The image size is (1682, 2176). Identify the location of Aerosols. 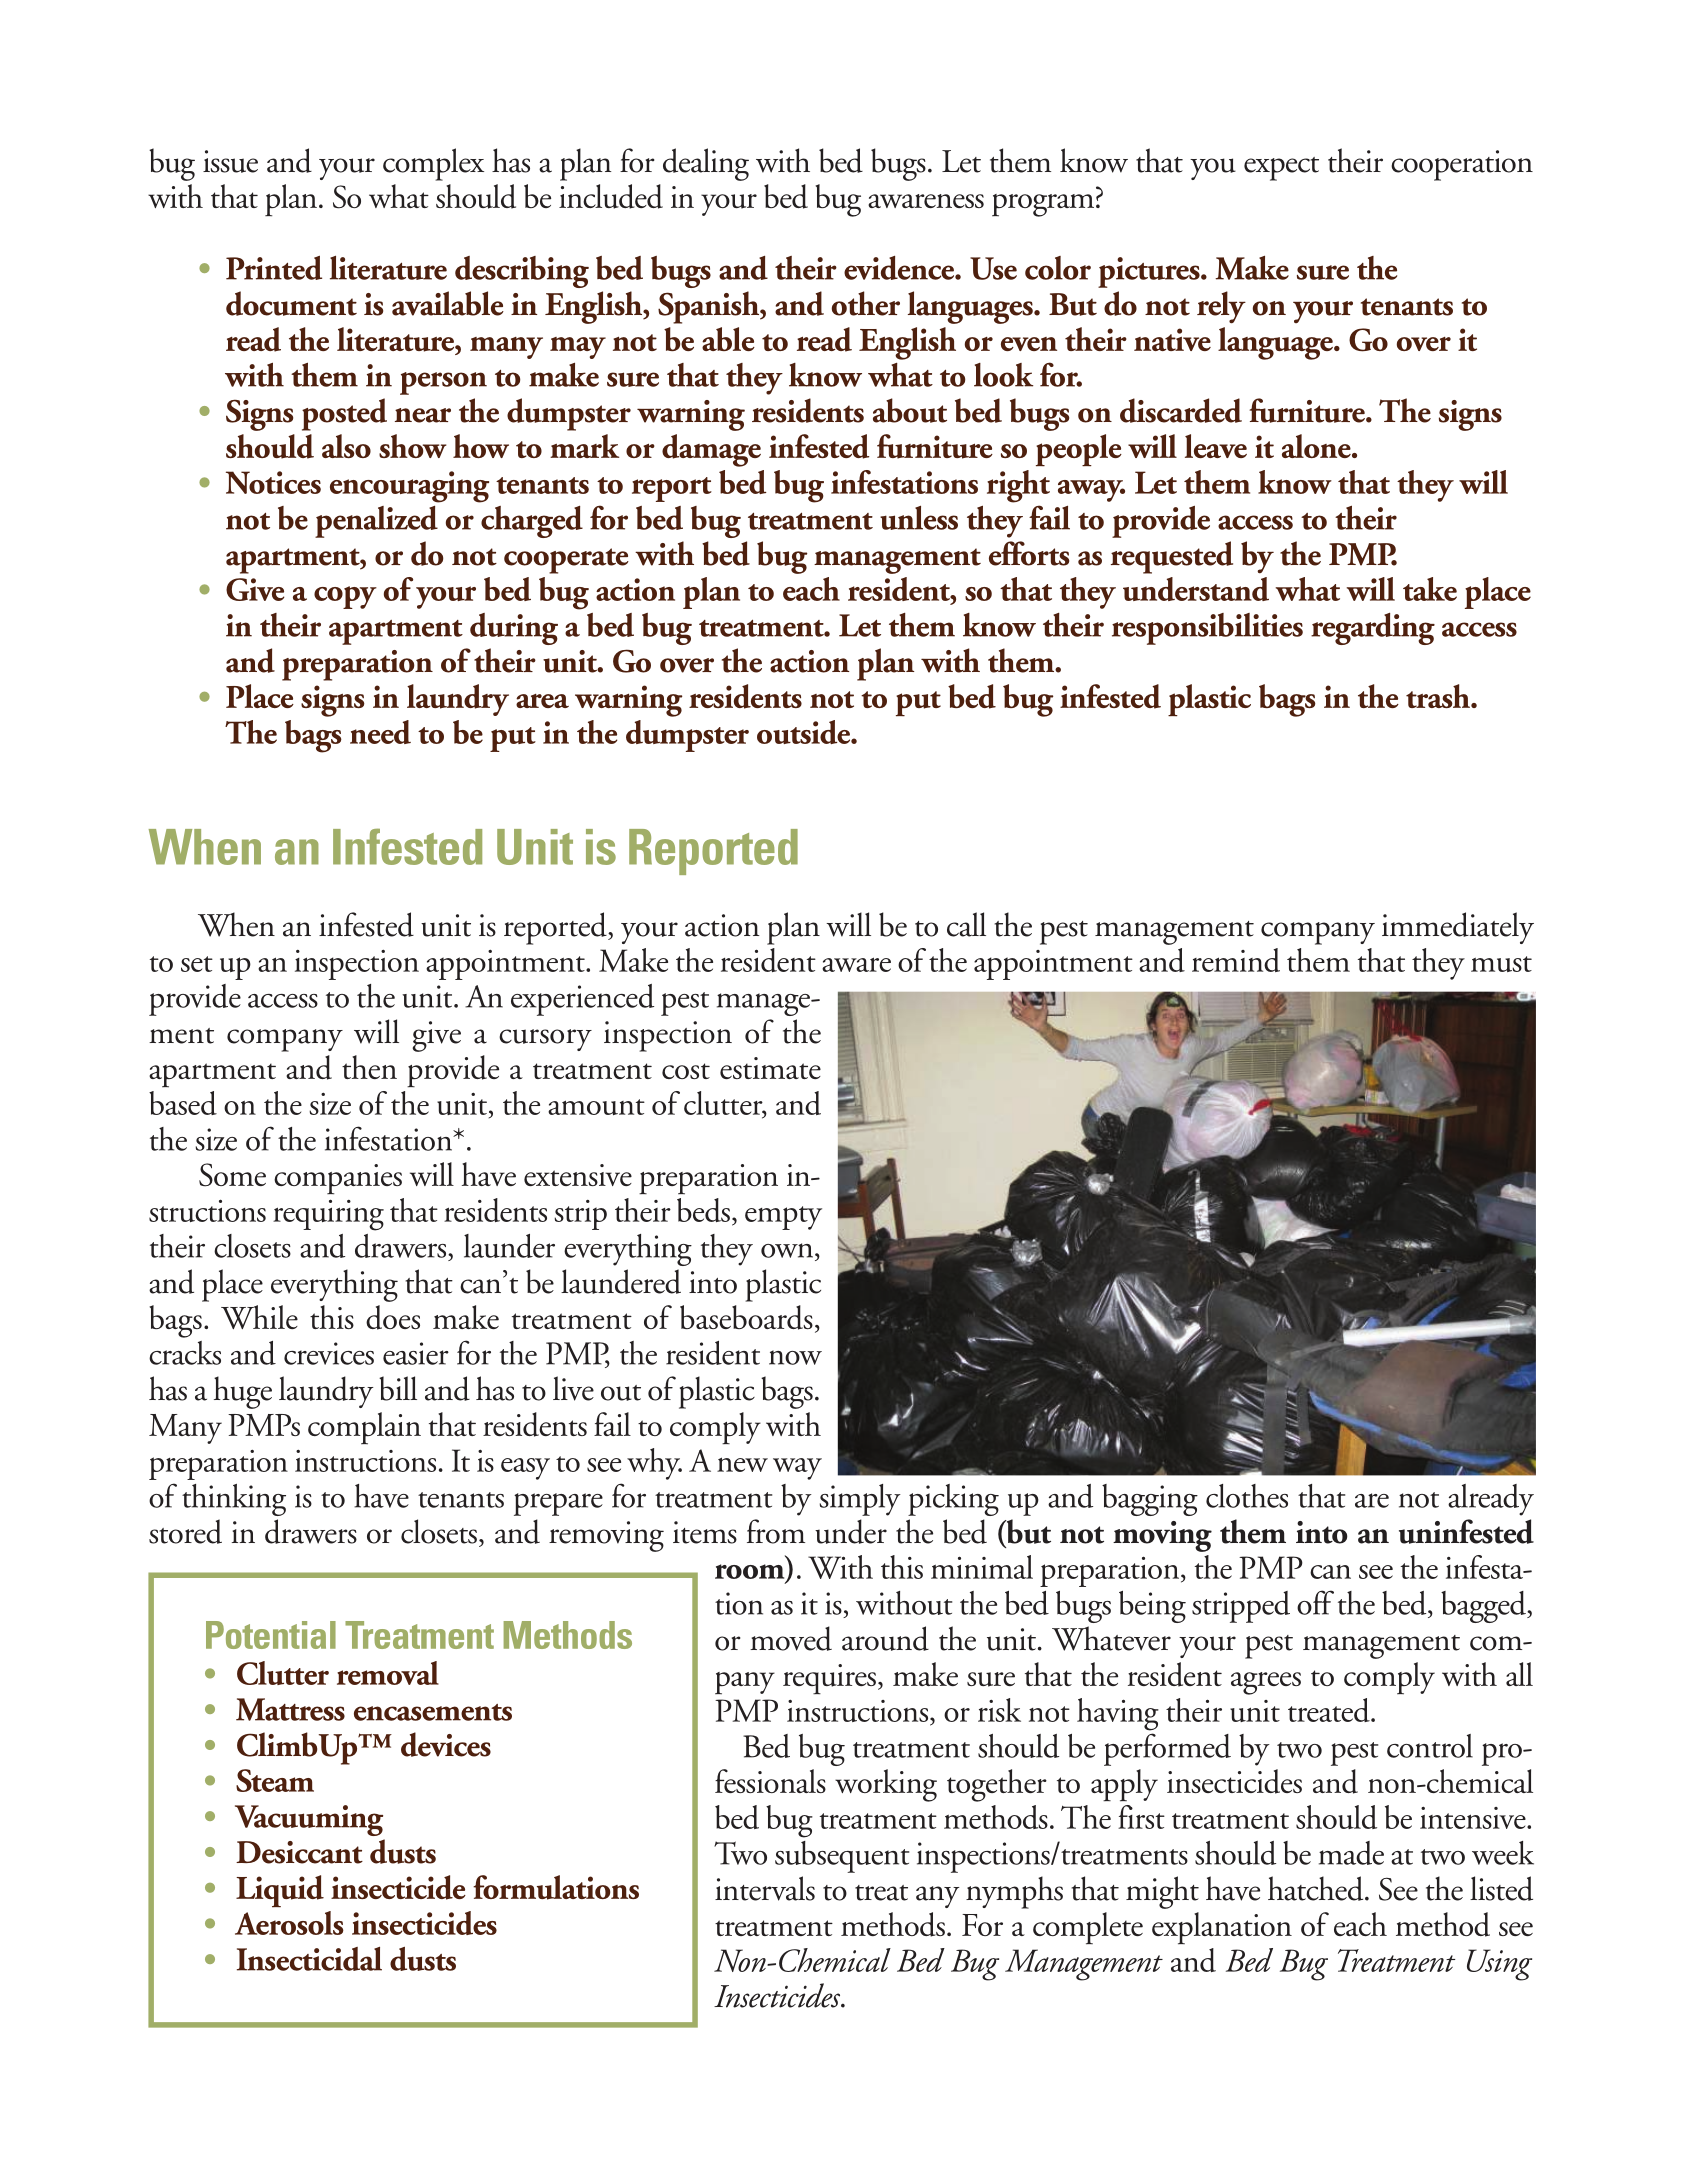
(289, 1923).
